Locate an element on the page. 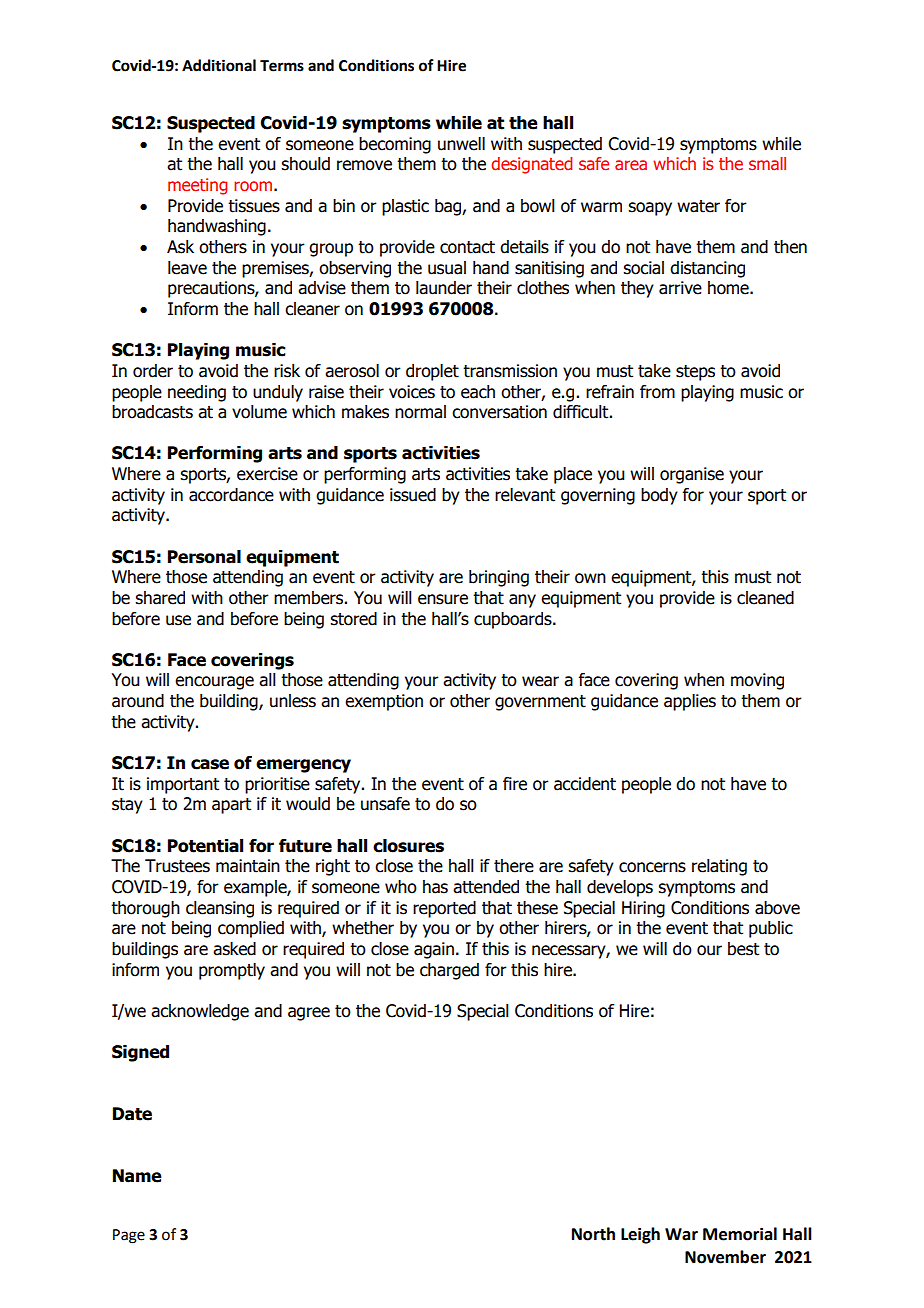 The image size is (924, 1308). charged is located at coordinates (449, 971).
